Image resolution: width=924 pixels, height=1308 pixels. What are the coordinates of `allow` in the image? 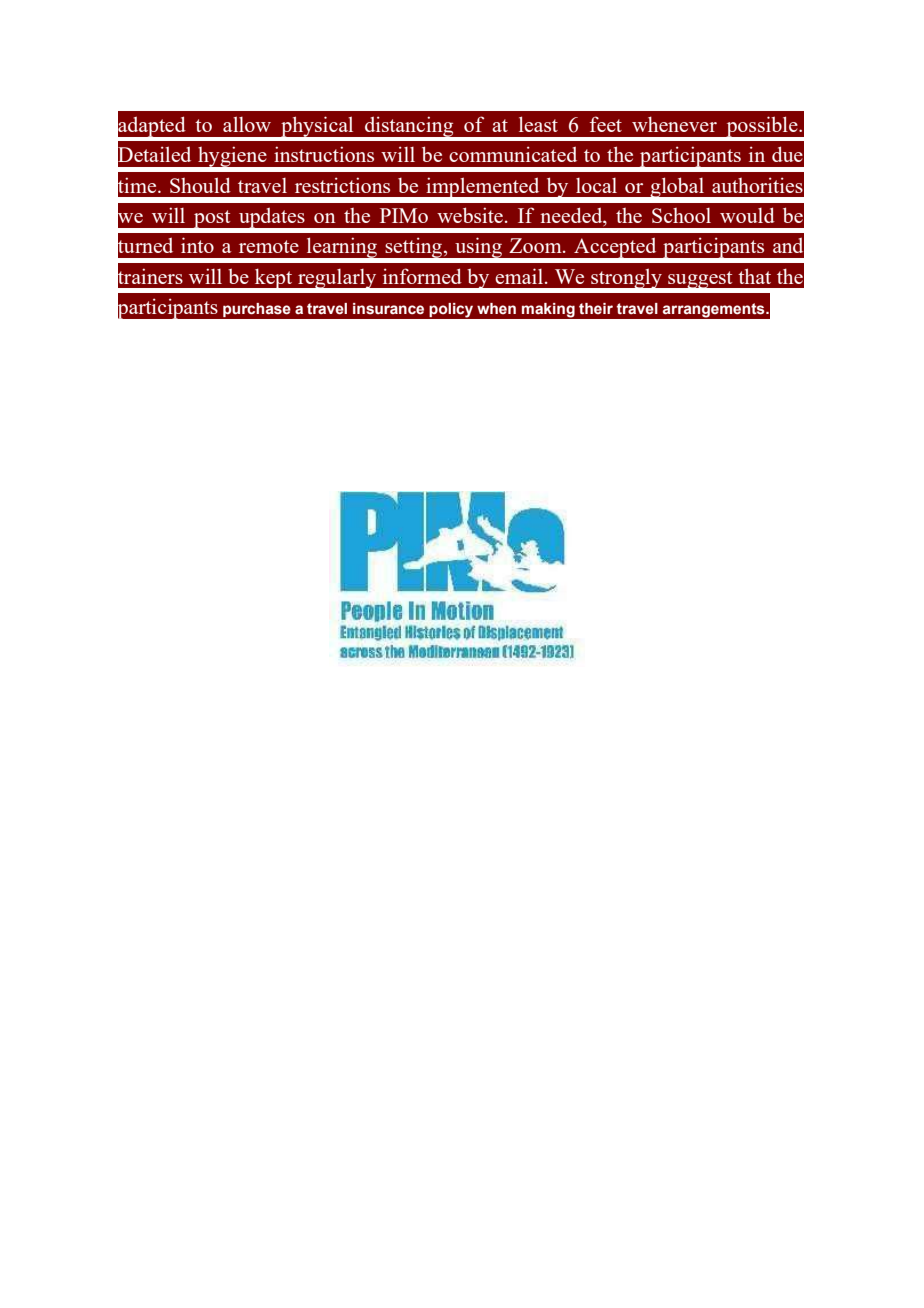 It's located at (247, 124).
